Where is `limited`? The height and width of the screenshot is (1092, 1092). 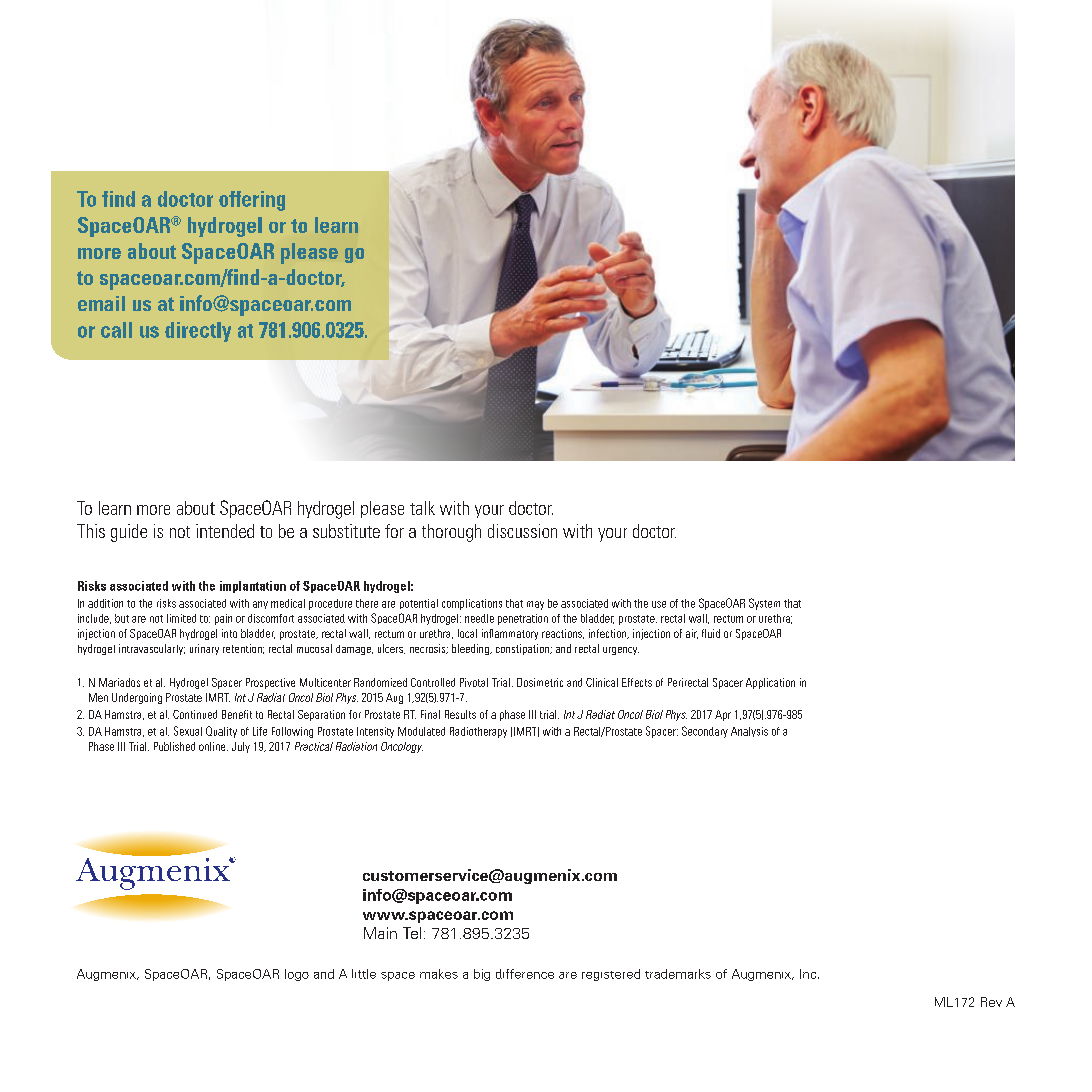 limited is located at coordinates (181, 618).
